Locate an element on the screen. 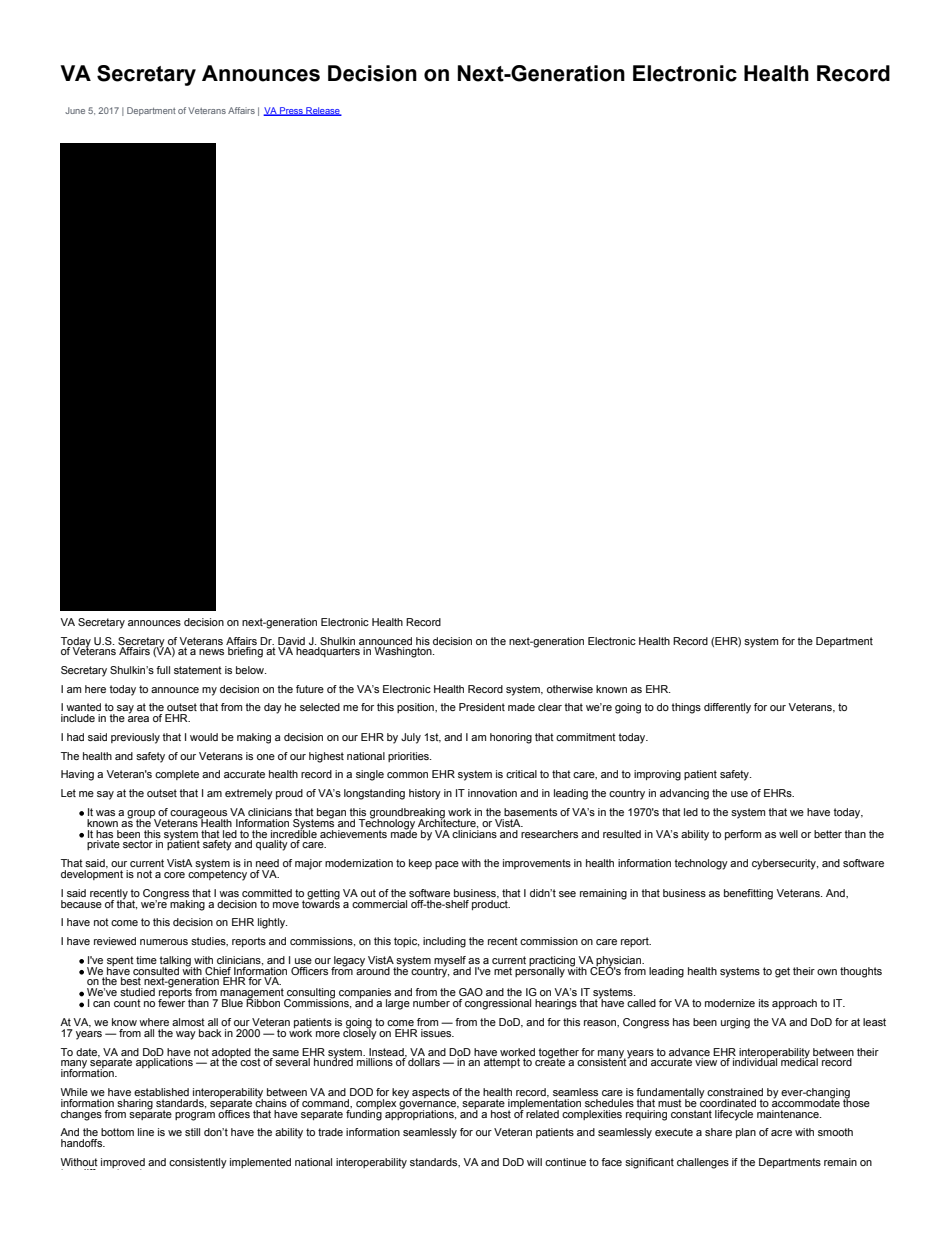 The image size is (952, 1233). still is located at coordinates (192, 1132).
